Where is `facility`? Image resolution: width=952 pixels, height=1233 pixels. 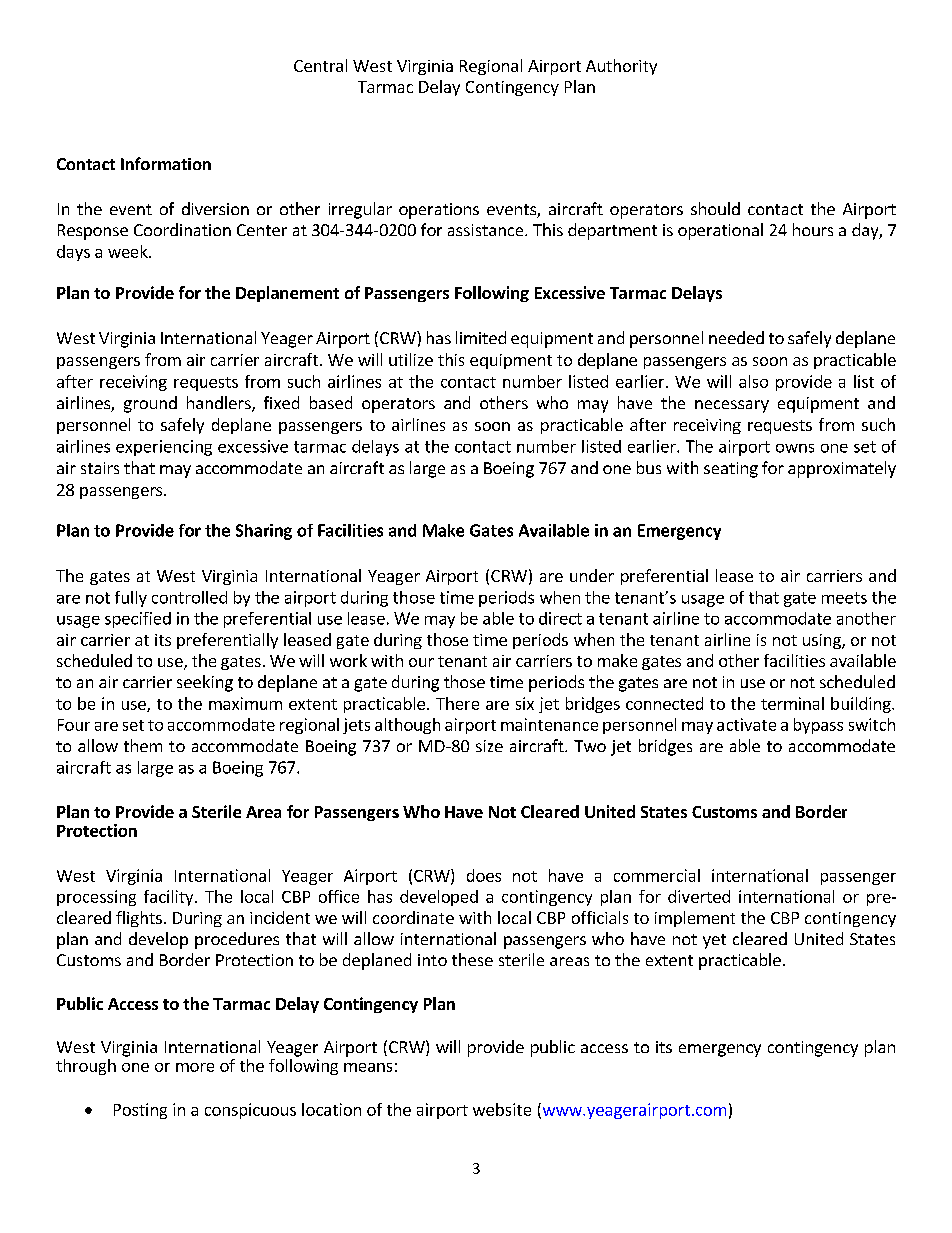
facility is located at coordinates (170, 898).
